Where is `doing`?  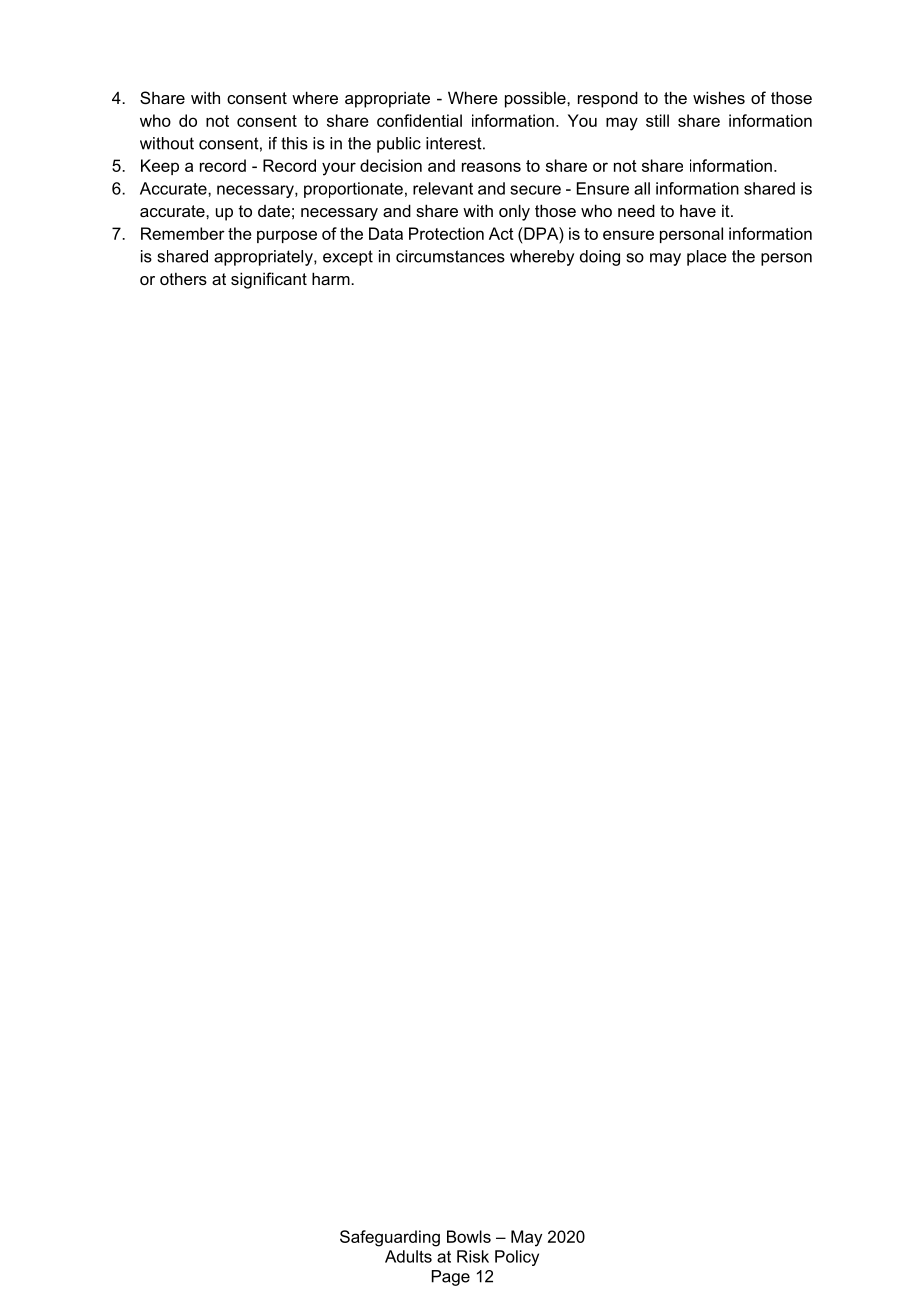 doing is located at coordinates (600, 258).
